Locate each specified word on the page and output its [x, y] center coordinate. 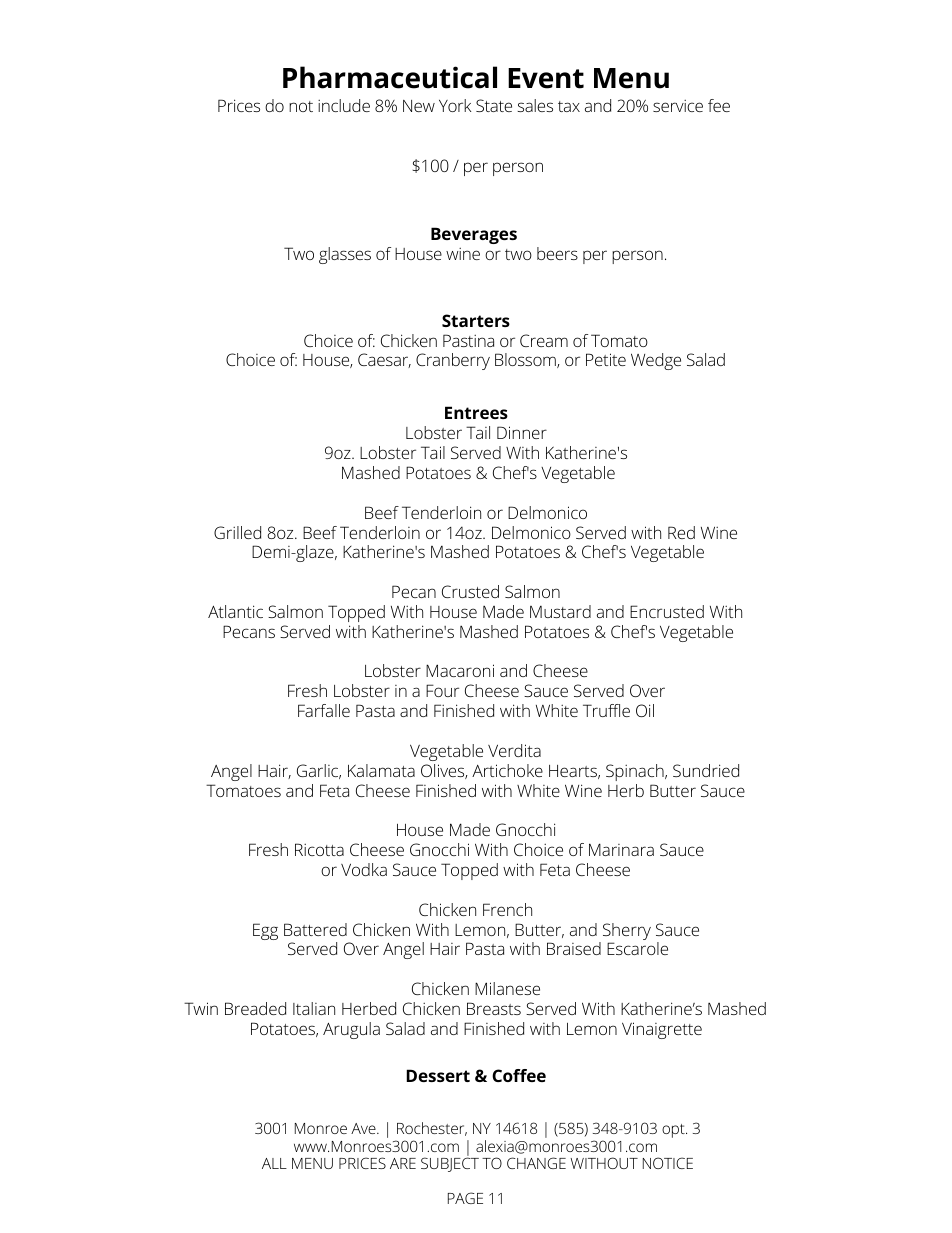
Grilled [237, 532]
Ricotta [319, 849]
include [344, 105]
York [455, 105]
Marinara [621, 849]
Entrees [476, 412]
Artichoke [507, 770]
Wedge [656, 361]
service [678, 106]
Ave [364, 1128]
